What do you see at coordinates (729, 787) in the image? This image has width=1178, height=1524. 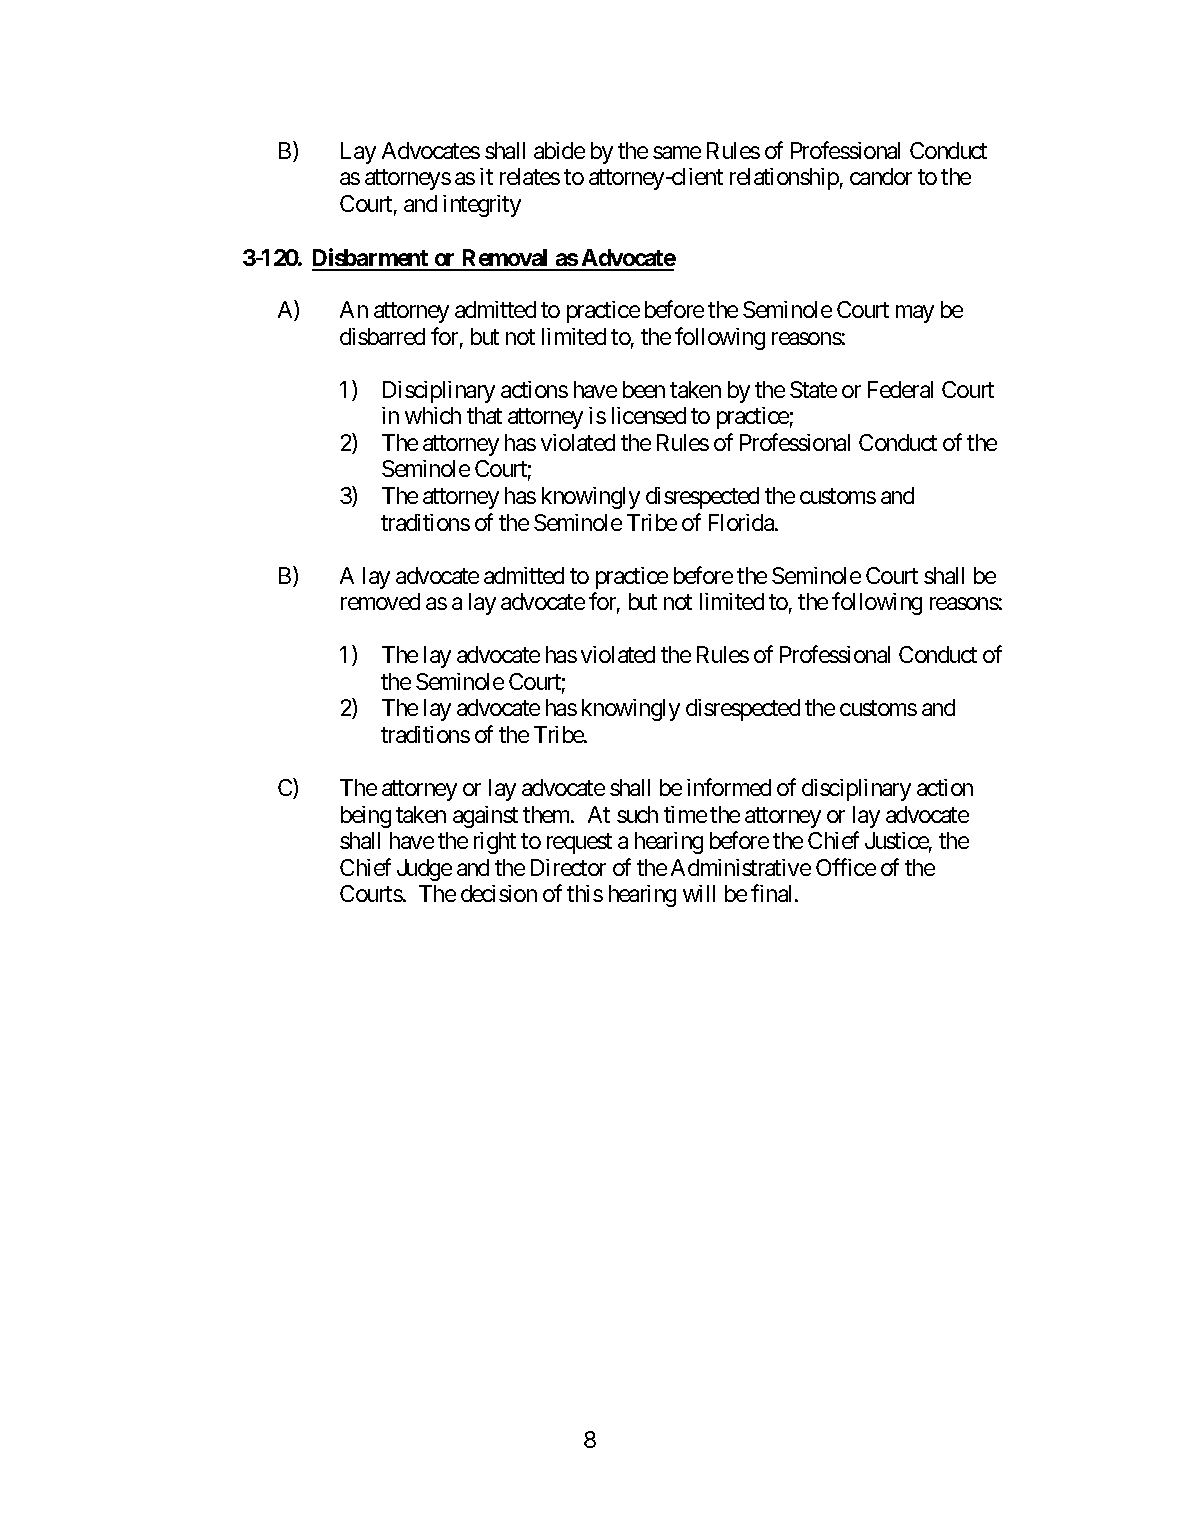 I see `informed` at bounding box center [729, 787].
